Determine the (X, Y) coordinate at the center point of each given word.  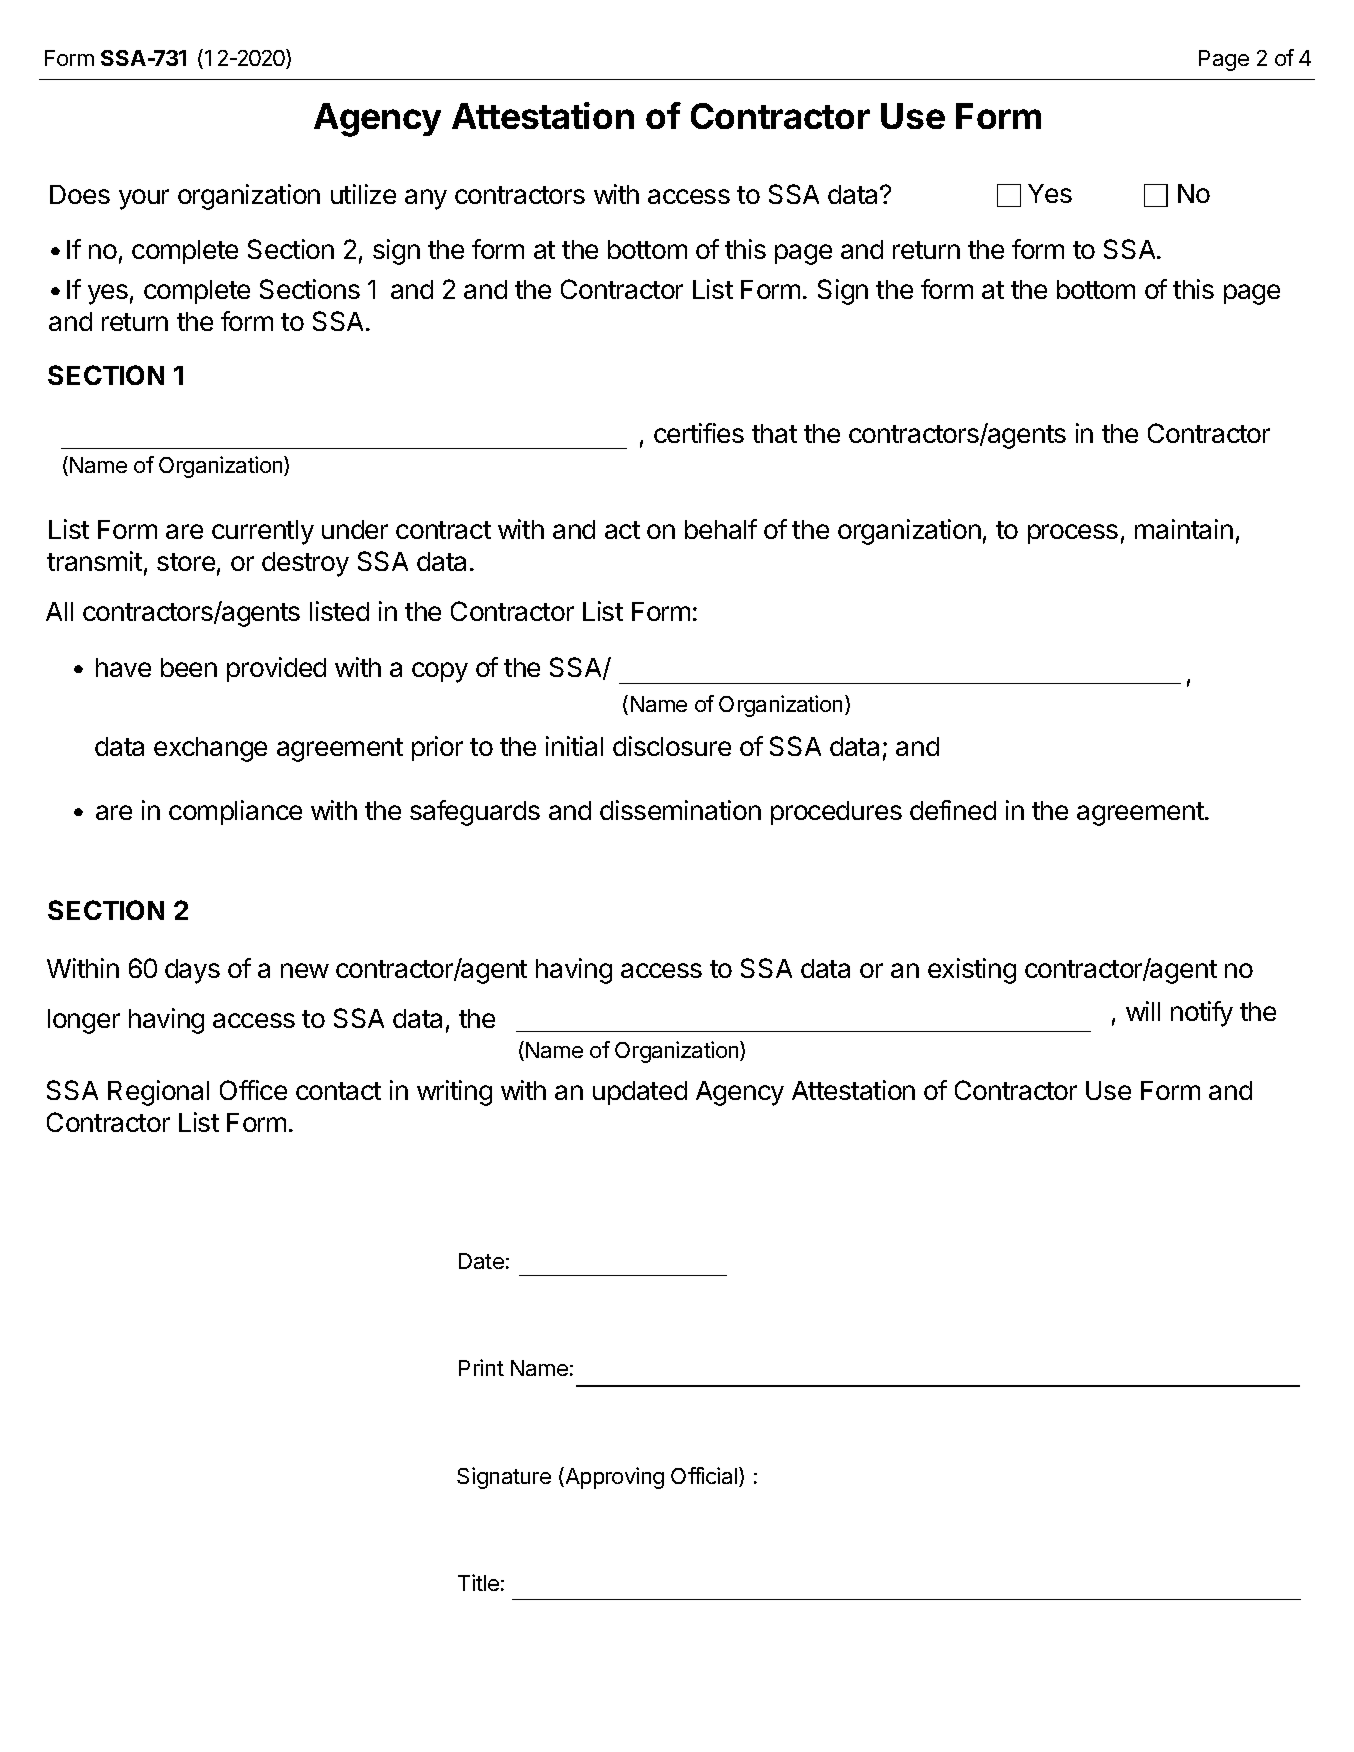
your (144, 199)
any (426, 199)
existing (972, 971)
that (774, 433)
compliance (235, 812)
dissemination (680, 810)
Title (478, 1582)
